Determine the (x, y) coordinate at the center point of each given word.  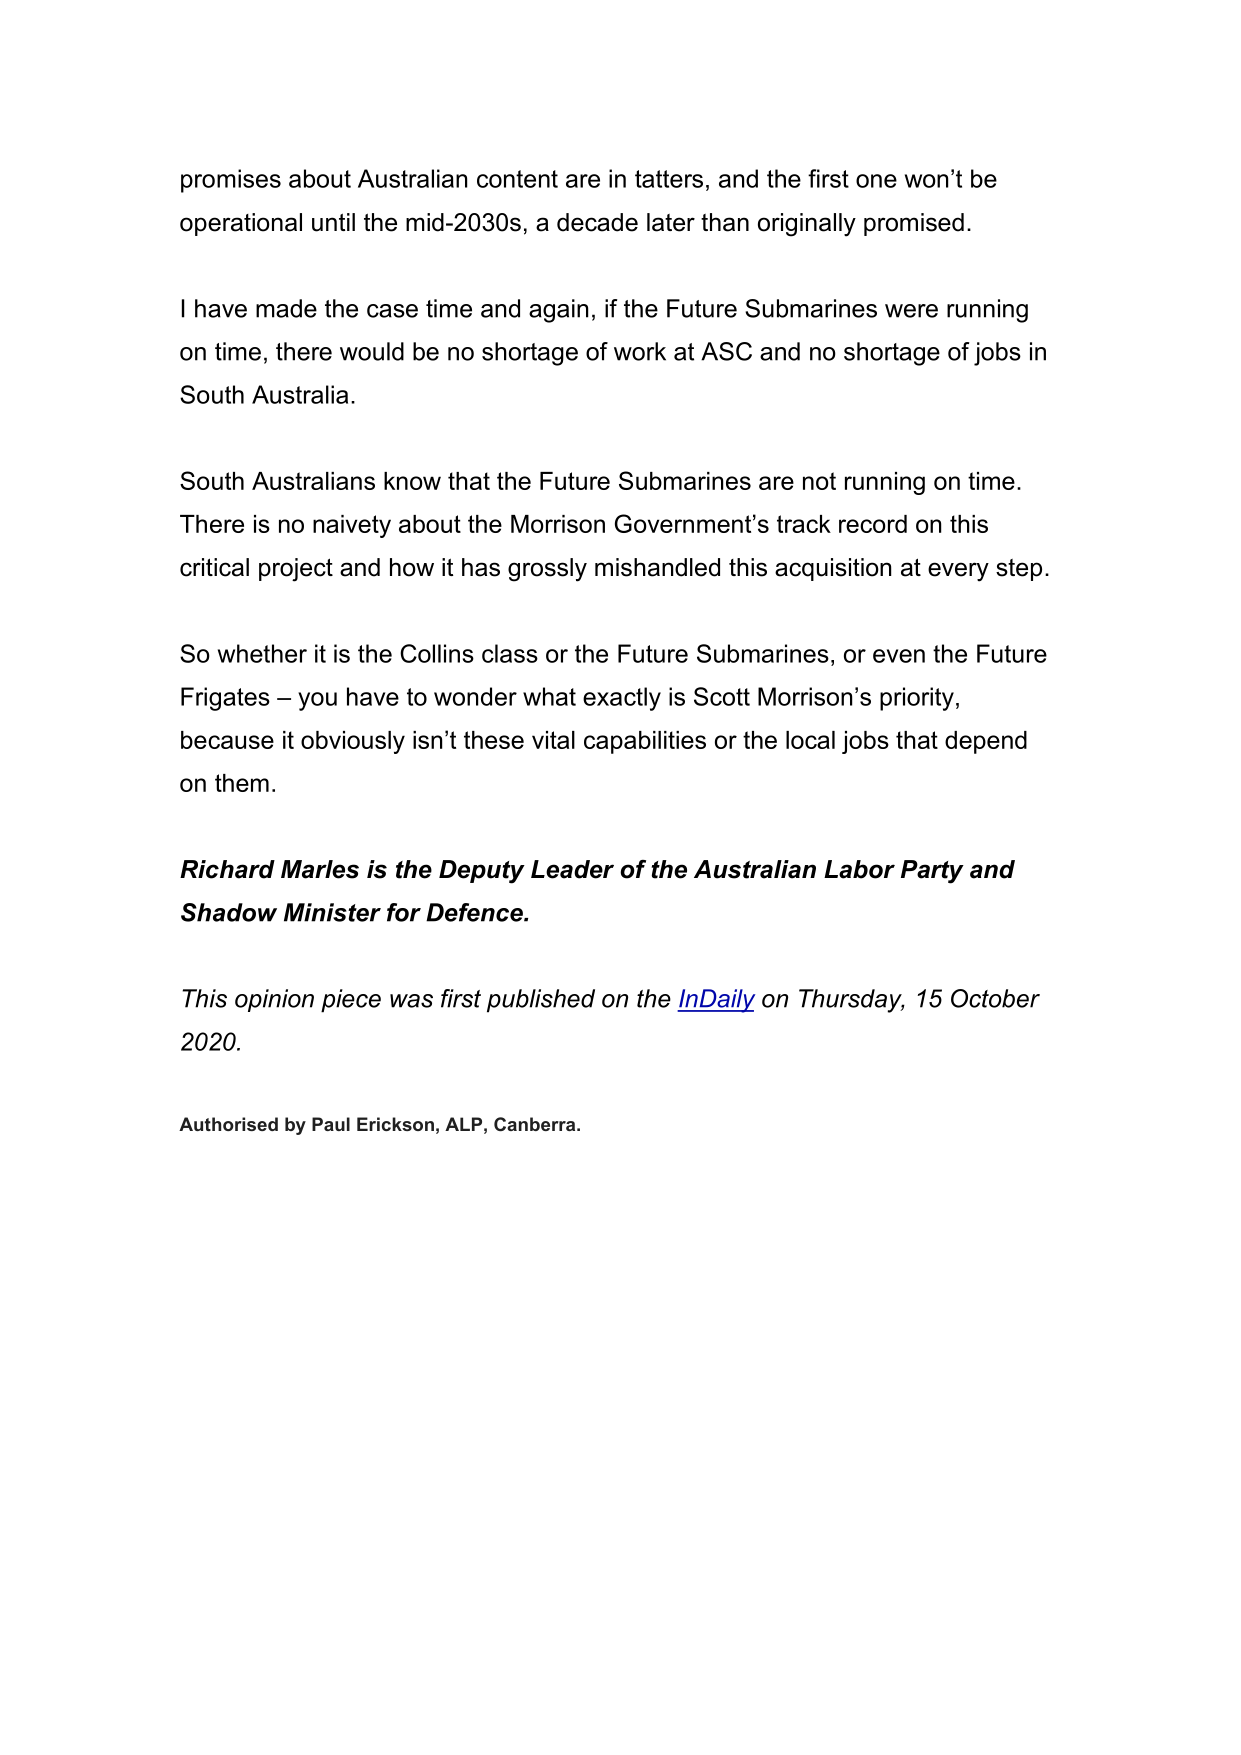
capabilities (645, 742)
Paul (331, 1124)
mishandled (657, 567)
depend (986, 742)
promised (914, 224)
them (242, 783)
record (873, 524)
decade (597, 222)
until (333, 222)
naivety (352, 526)
